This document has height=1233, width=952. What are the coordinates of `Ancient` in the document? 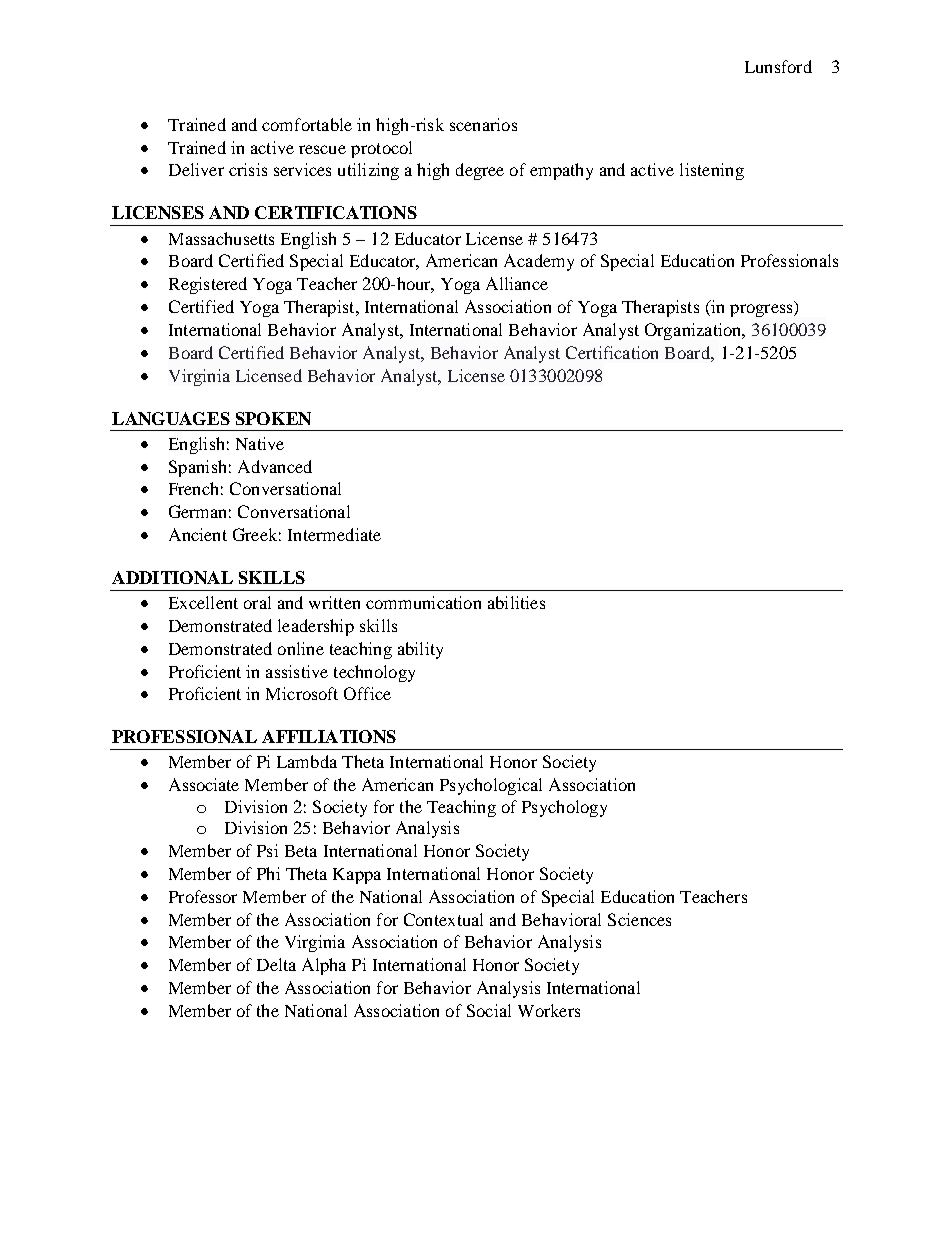 It's located at (198, 534).
